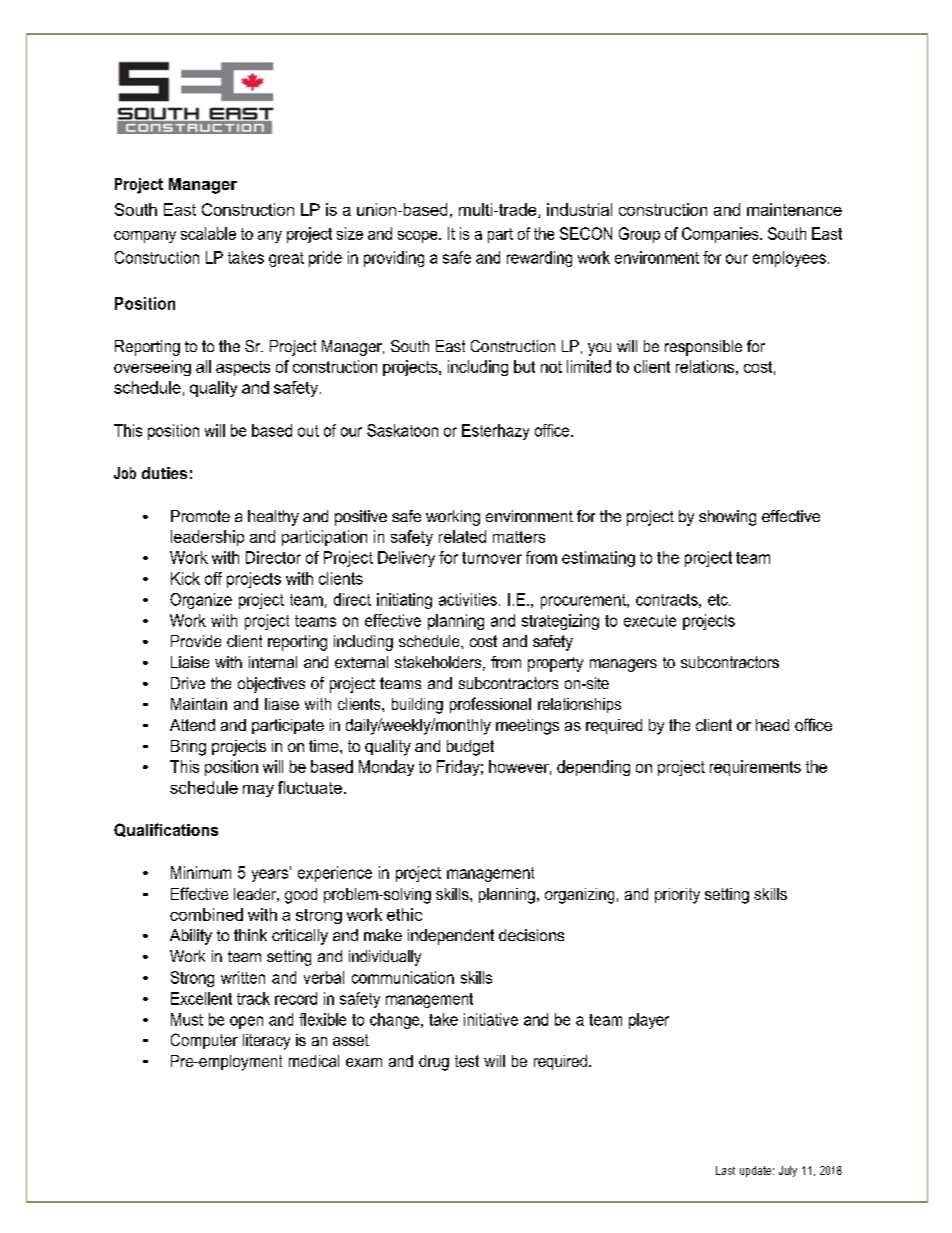 The height and width of the screenshot is (1233, 952). Describe the element at coordinates (208, 233) in the screenshot. I see `scalable` at that location.
